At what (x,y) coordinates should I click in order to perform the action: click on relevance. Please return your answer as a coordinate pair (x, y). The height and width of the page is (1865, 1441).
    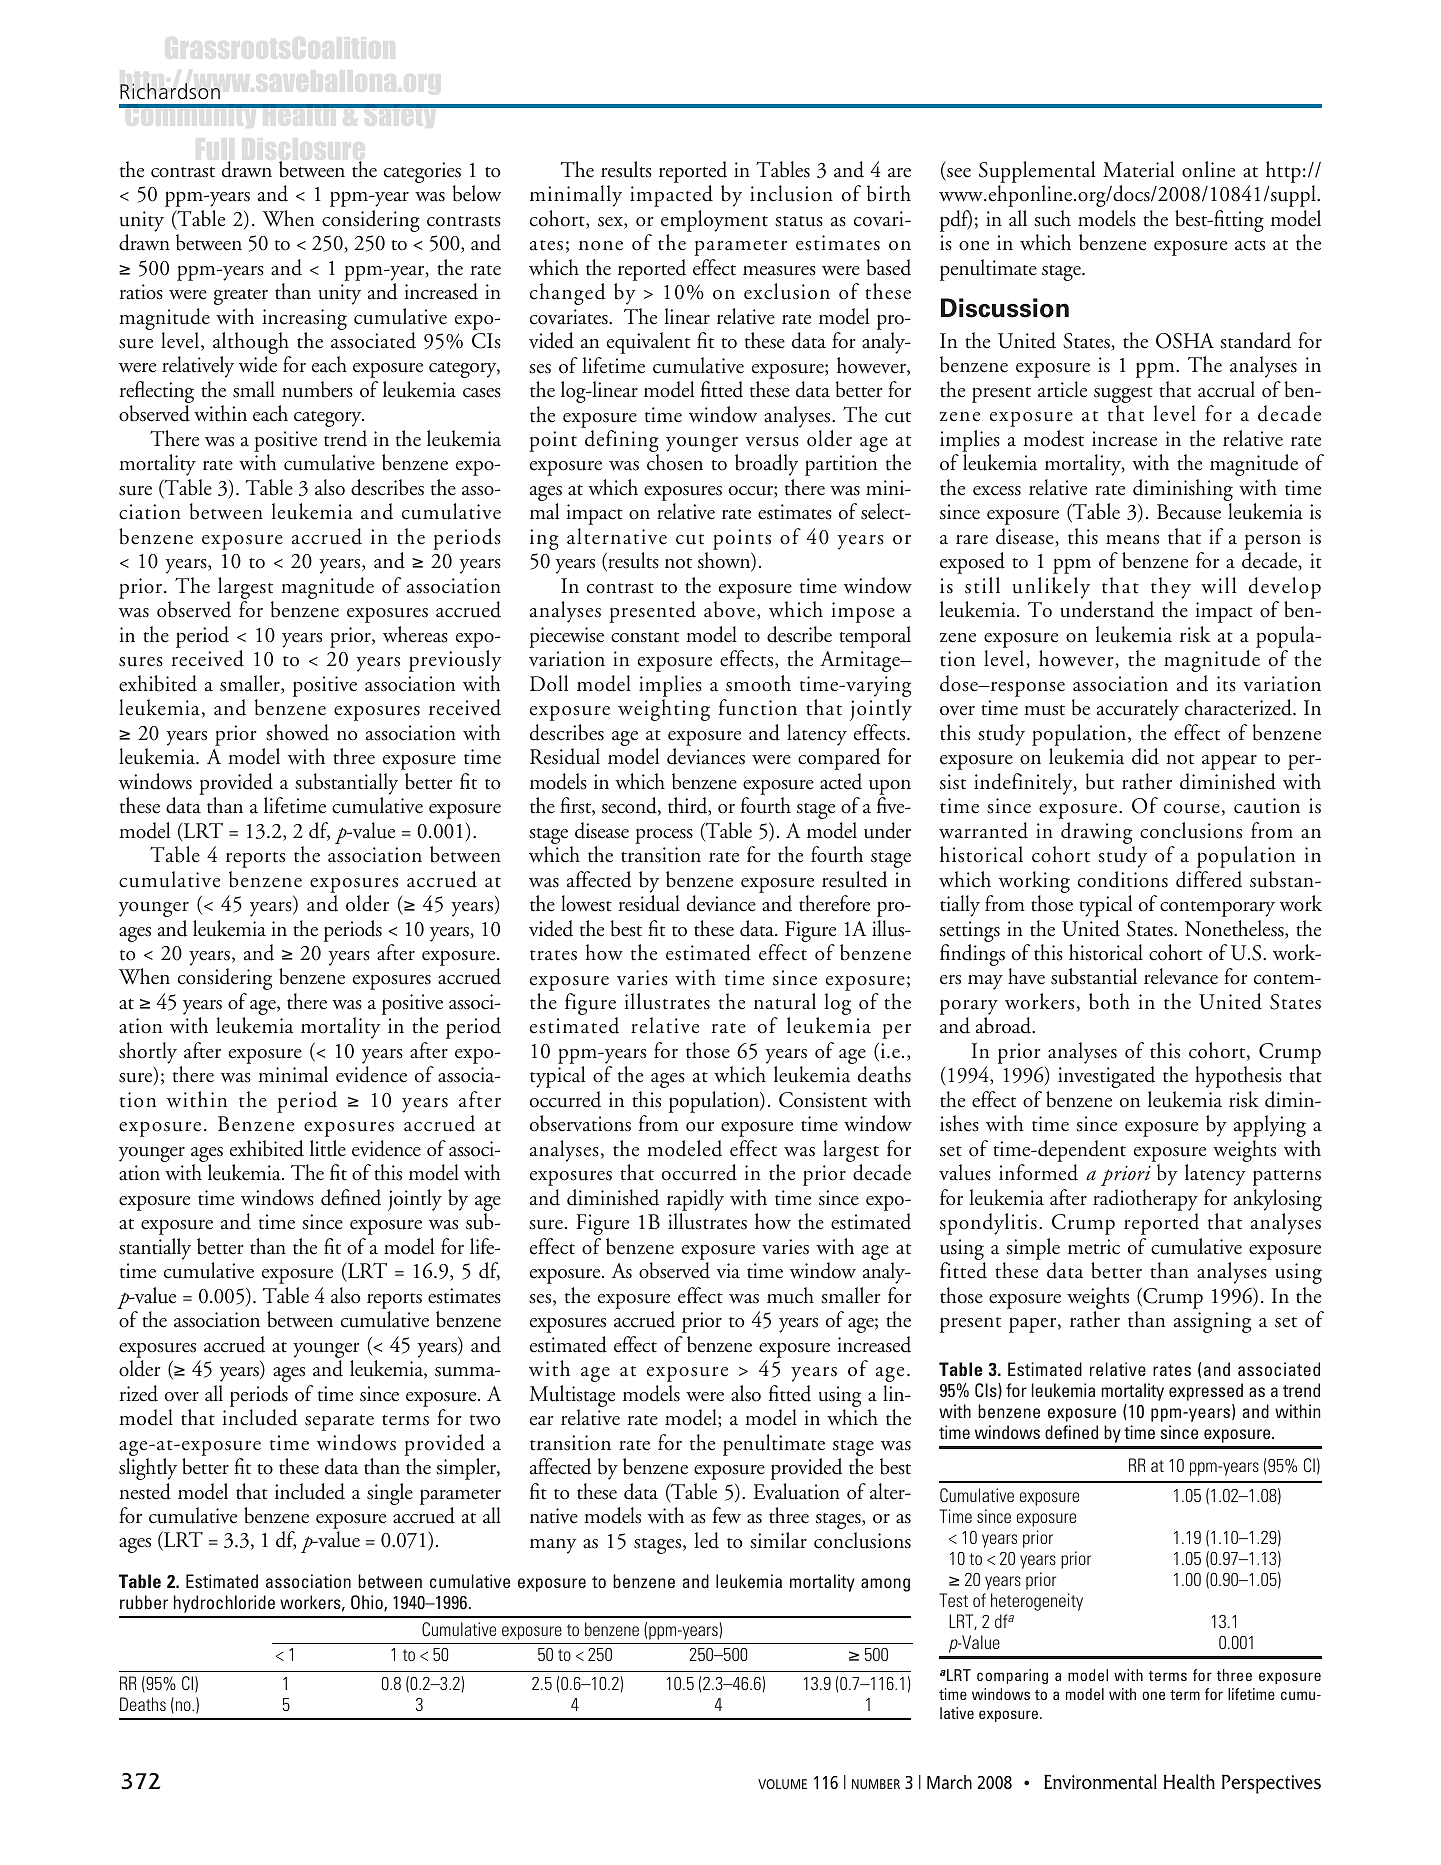
    Looking at the image, I should click on (1181, 976).
